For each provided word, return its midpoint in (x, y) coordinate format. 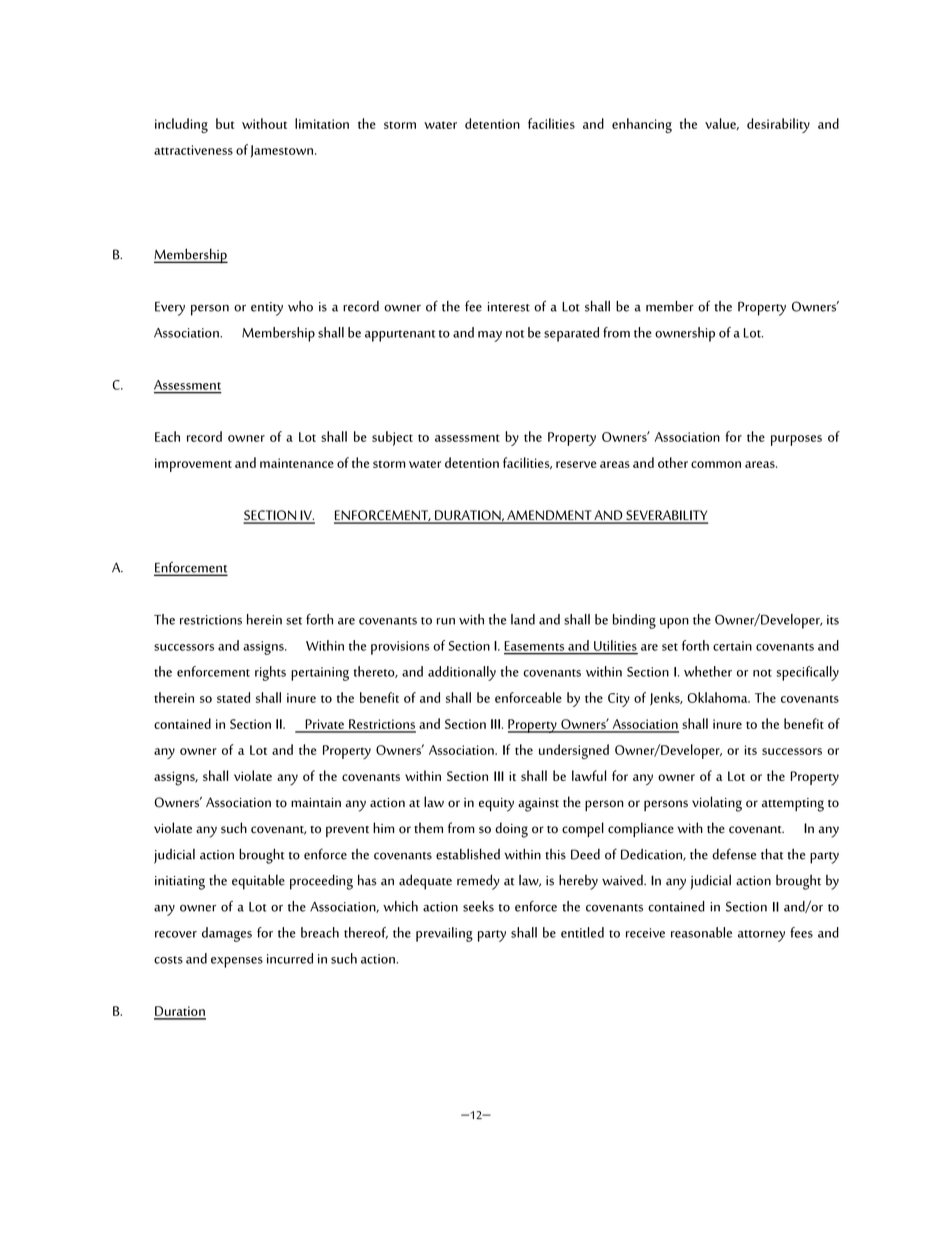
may (490, 336)
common (716, 464)
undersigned (574, 751)
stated (233, 697)
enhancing (642, 125)
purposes (796, 440)
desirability (778, 125)
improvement (193, 465)
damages (227, 934)
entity (267, 309)
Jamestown (282, 151)
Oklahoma (719, 697)
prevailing (444, 934)
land (523, 619)
